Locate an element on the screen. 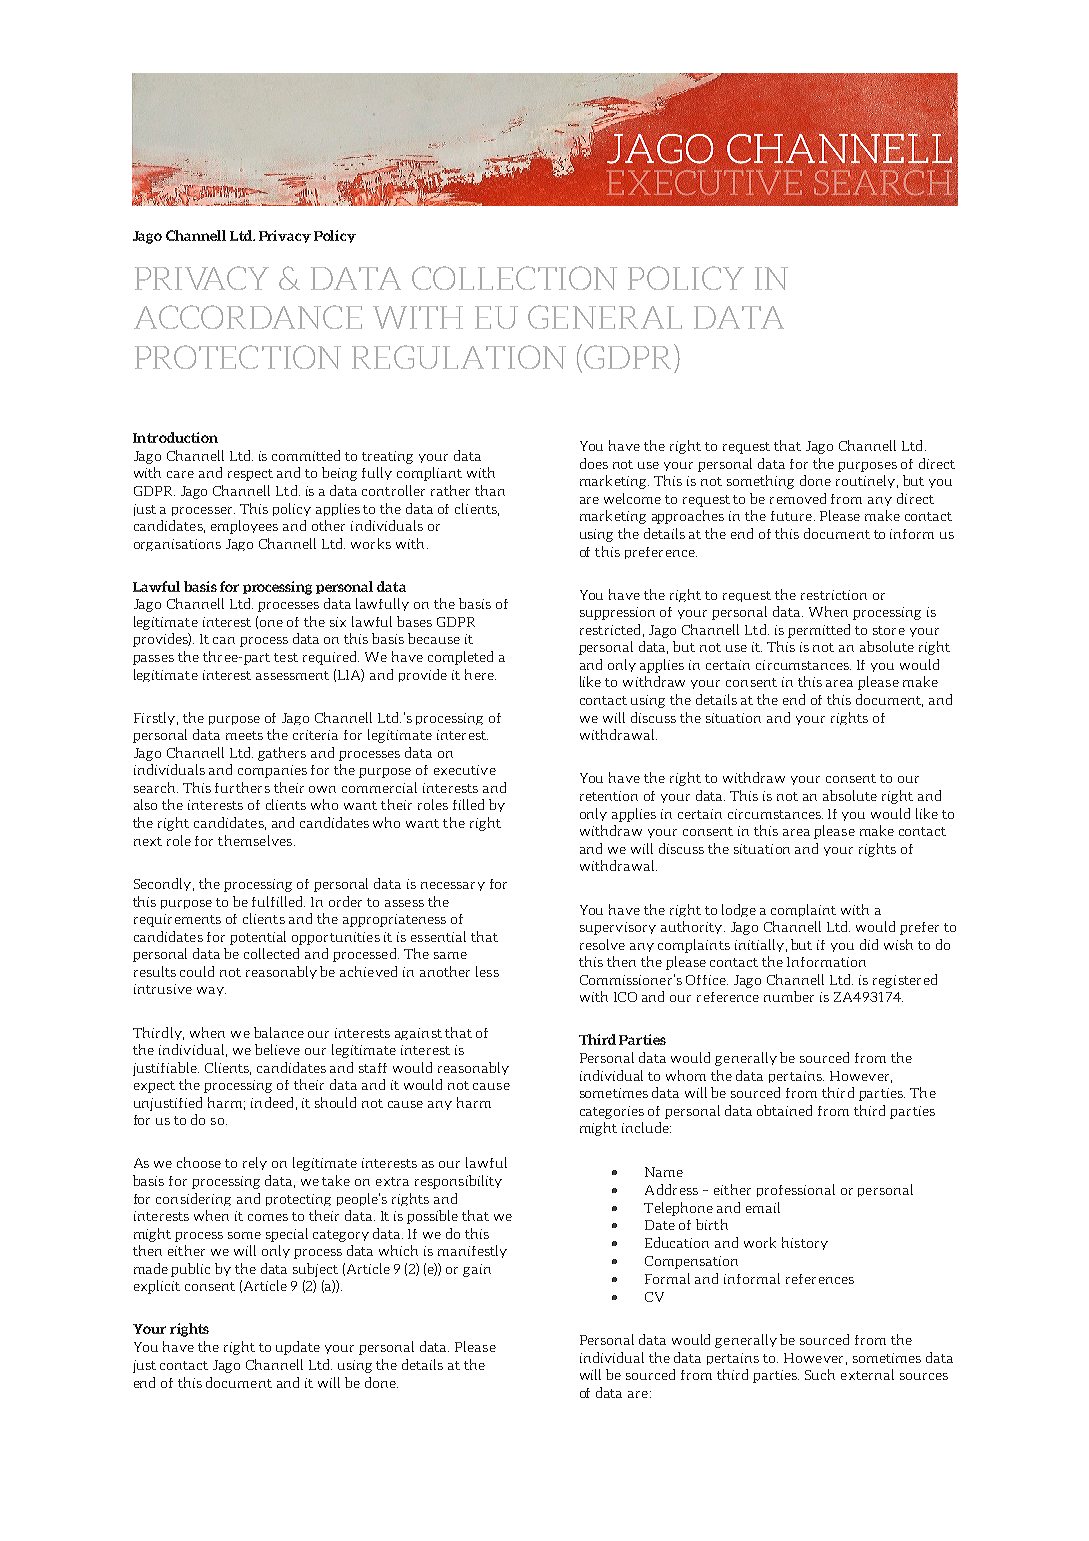 This screenshot has width=1089, height=1541. permitted is located at coordinates (819, 631).
